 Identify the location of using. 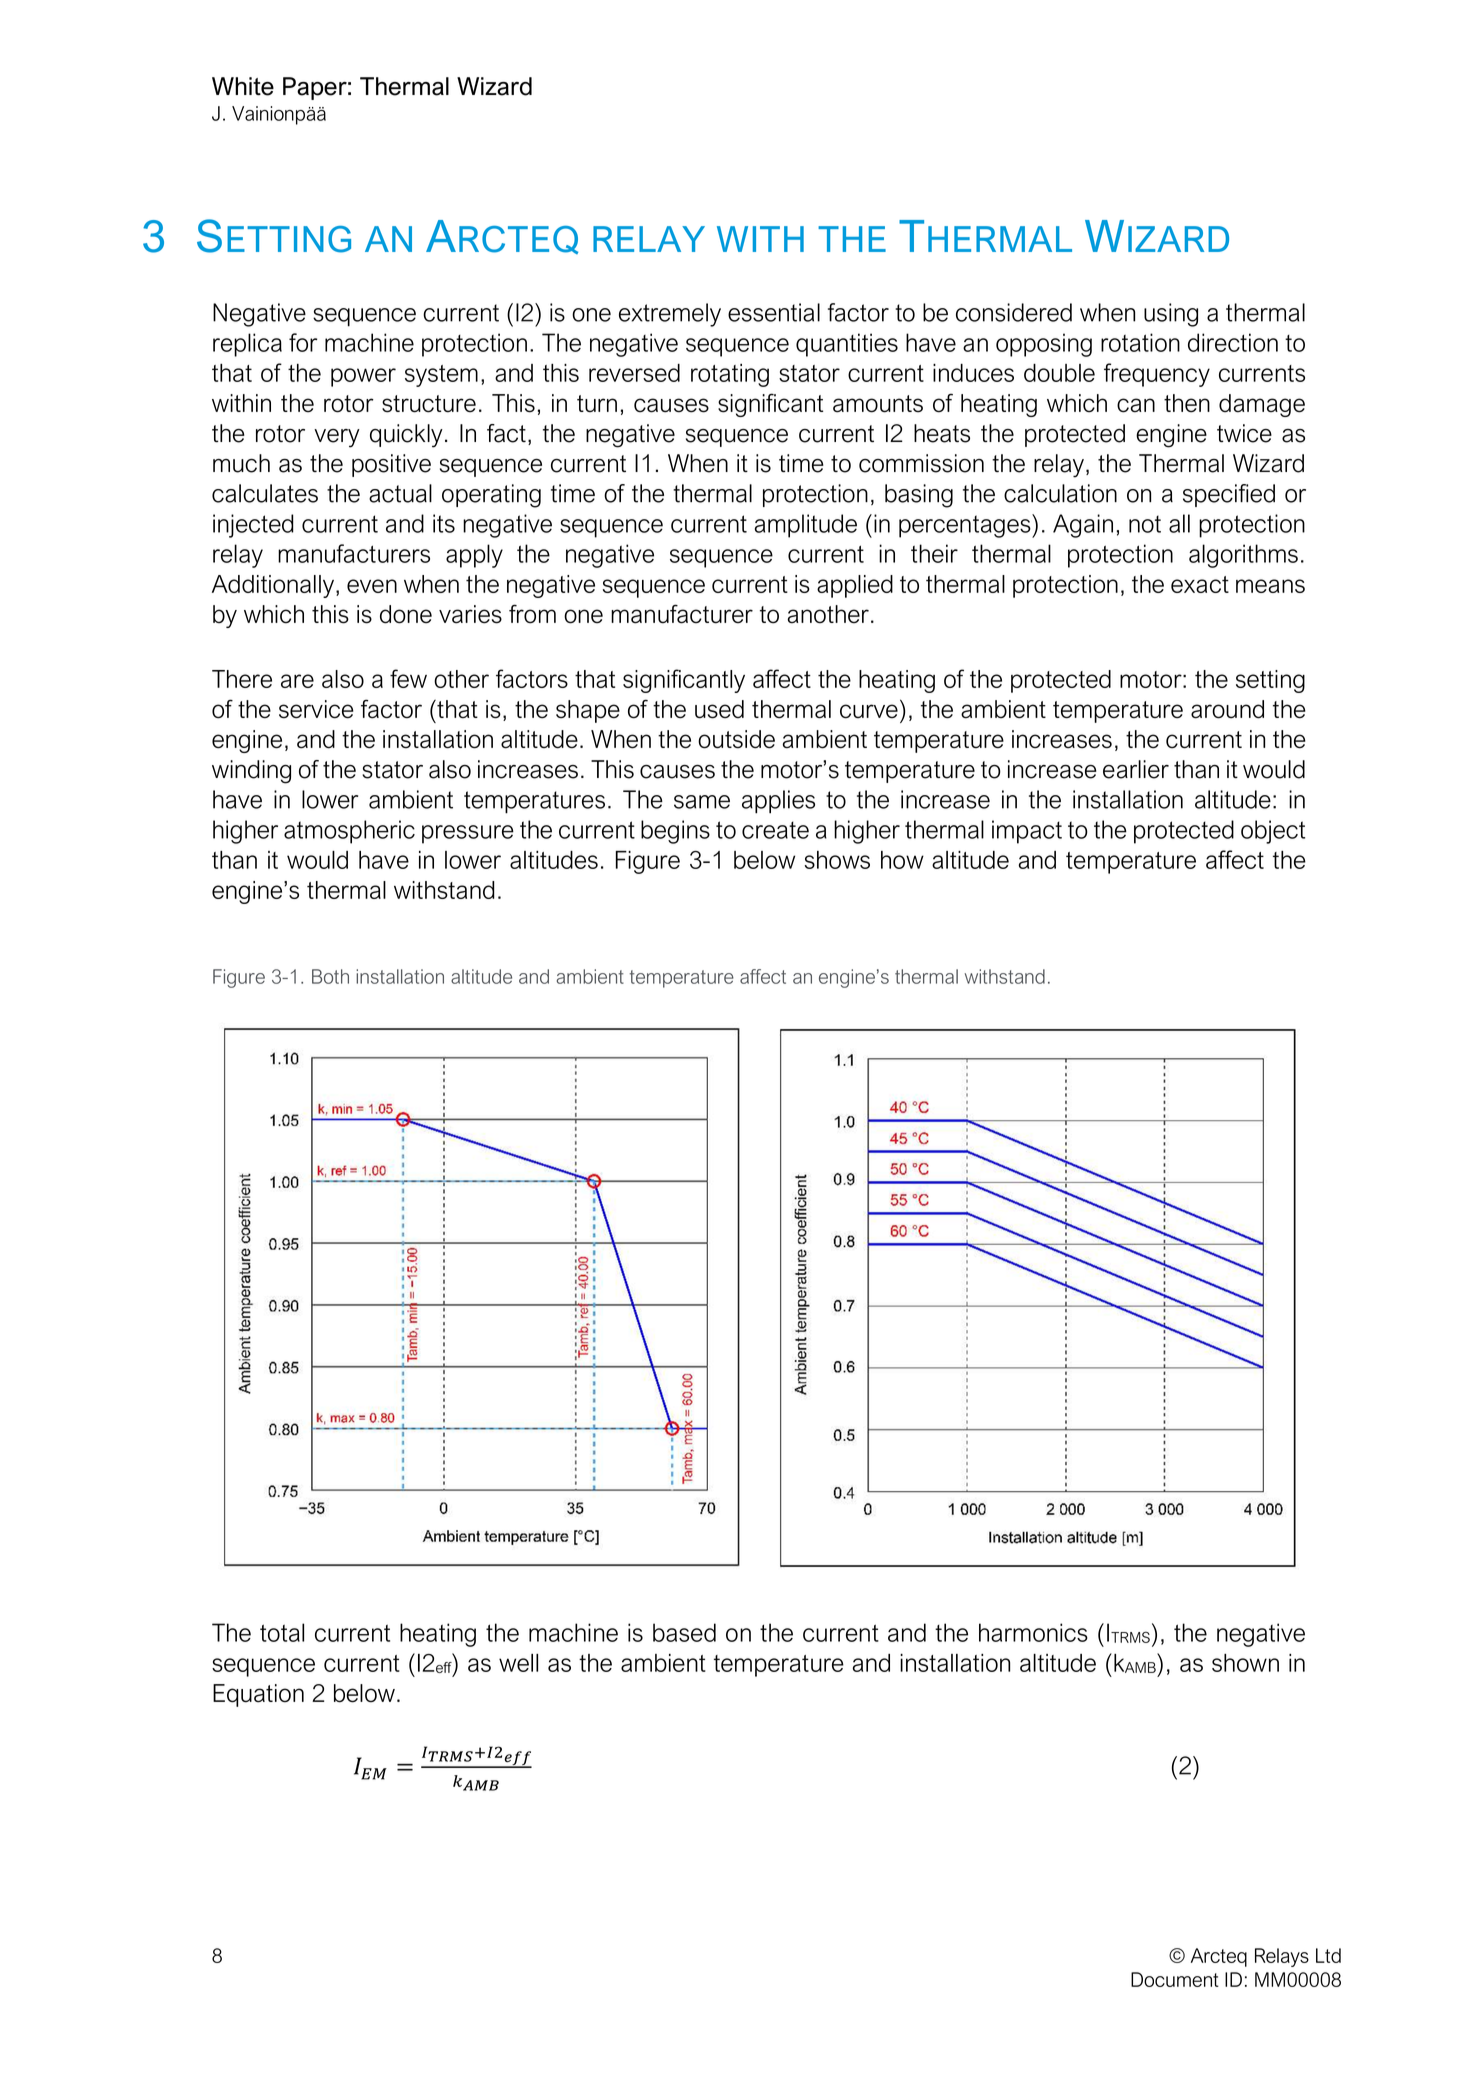
(1171, 315).
